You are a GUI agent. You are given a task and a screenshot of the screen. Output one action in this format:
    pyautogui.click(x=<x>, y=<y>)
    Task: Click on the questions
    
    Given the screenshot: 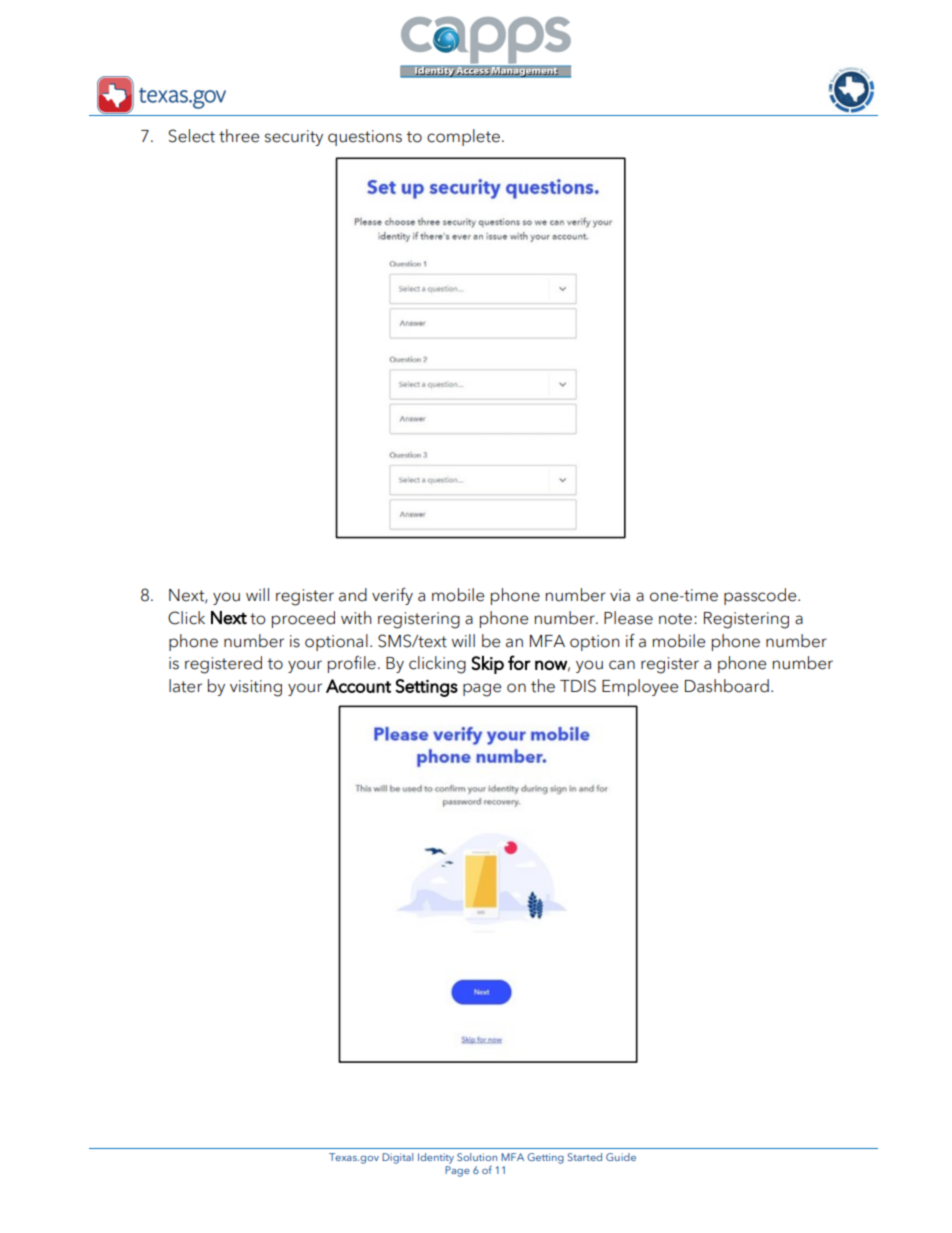 What is the action you would take?
    pyautogui.click(x=365, y=138)
